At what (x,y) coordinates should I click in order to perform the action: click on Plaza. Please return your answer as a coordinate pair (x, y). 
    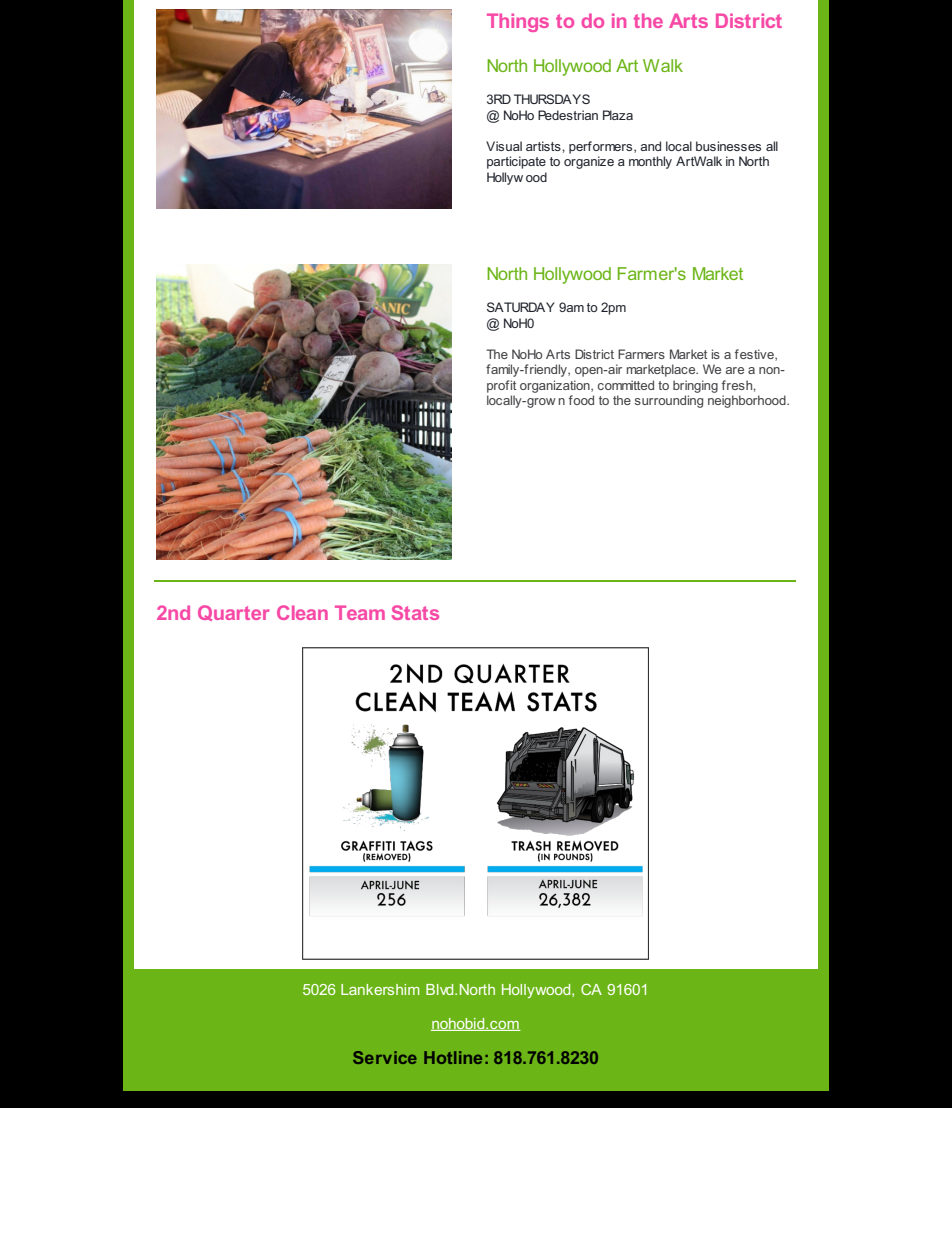
    Looking at the image, I should click on (618, 115).
